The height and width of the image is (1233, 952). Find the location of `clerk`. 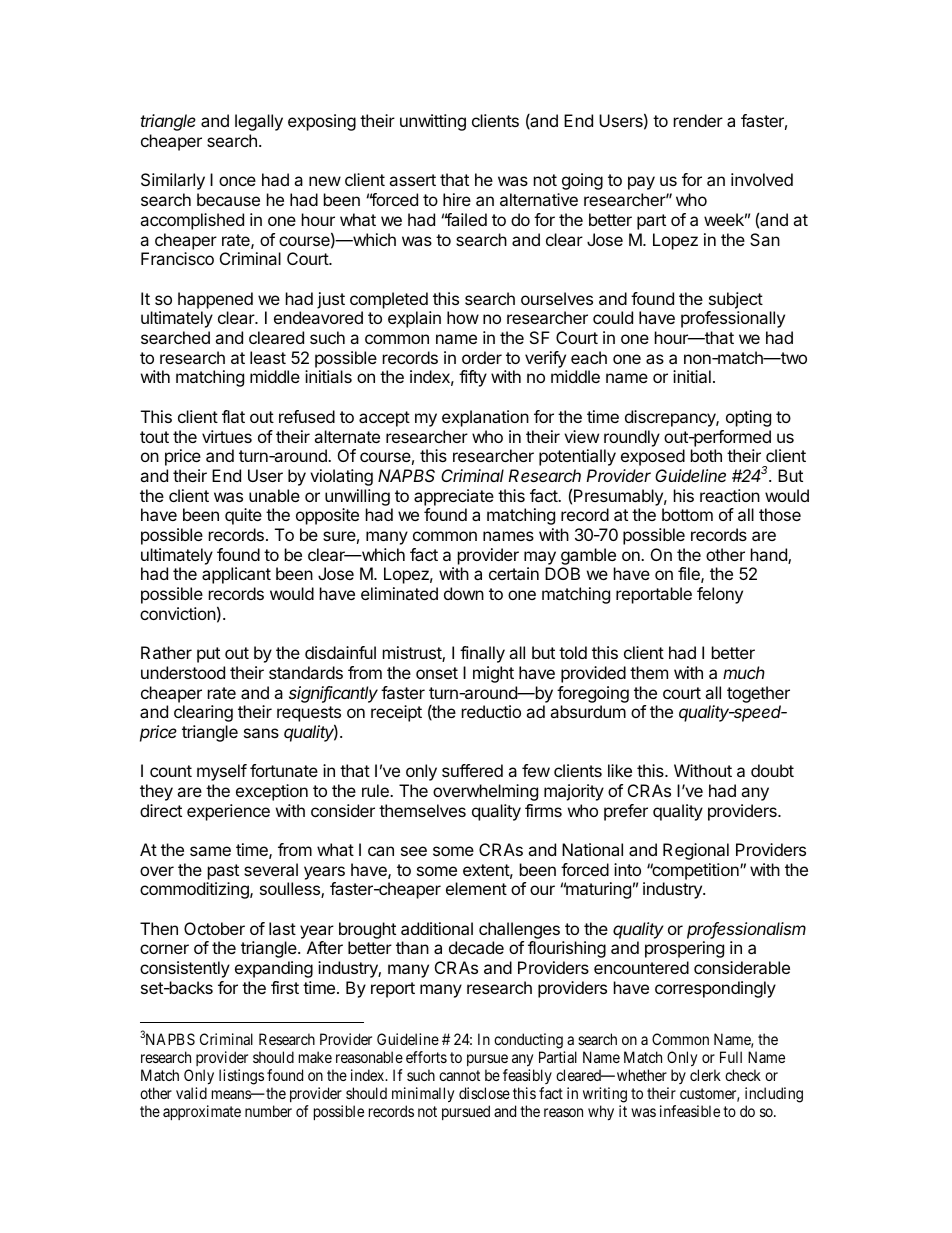

clerk is located at coordinates (705, 1075).
